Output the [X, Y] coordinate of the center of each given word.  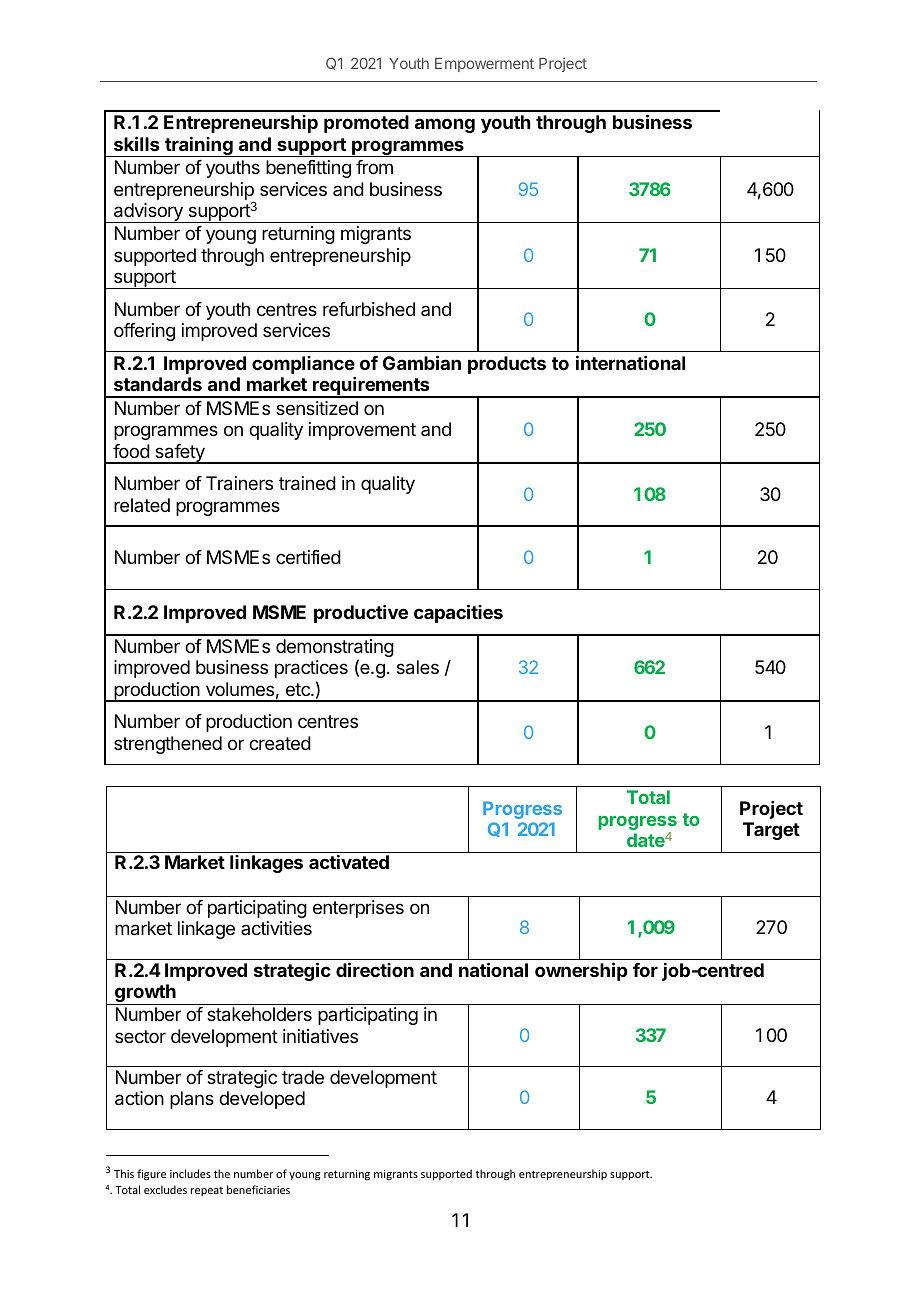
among [445, 125]
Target [771, 831]
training [199, 147]
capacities [458, 613]
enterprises [358, 909]
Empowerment [484, 65]
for [645, 970]
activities [276, 928]
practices [311, 669]
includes [190, 1173]
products [507, 365]
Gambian [422, 362]
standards [158, 384]
